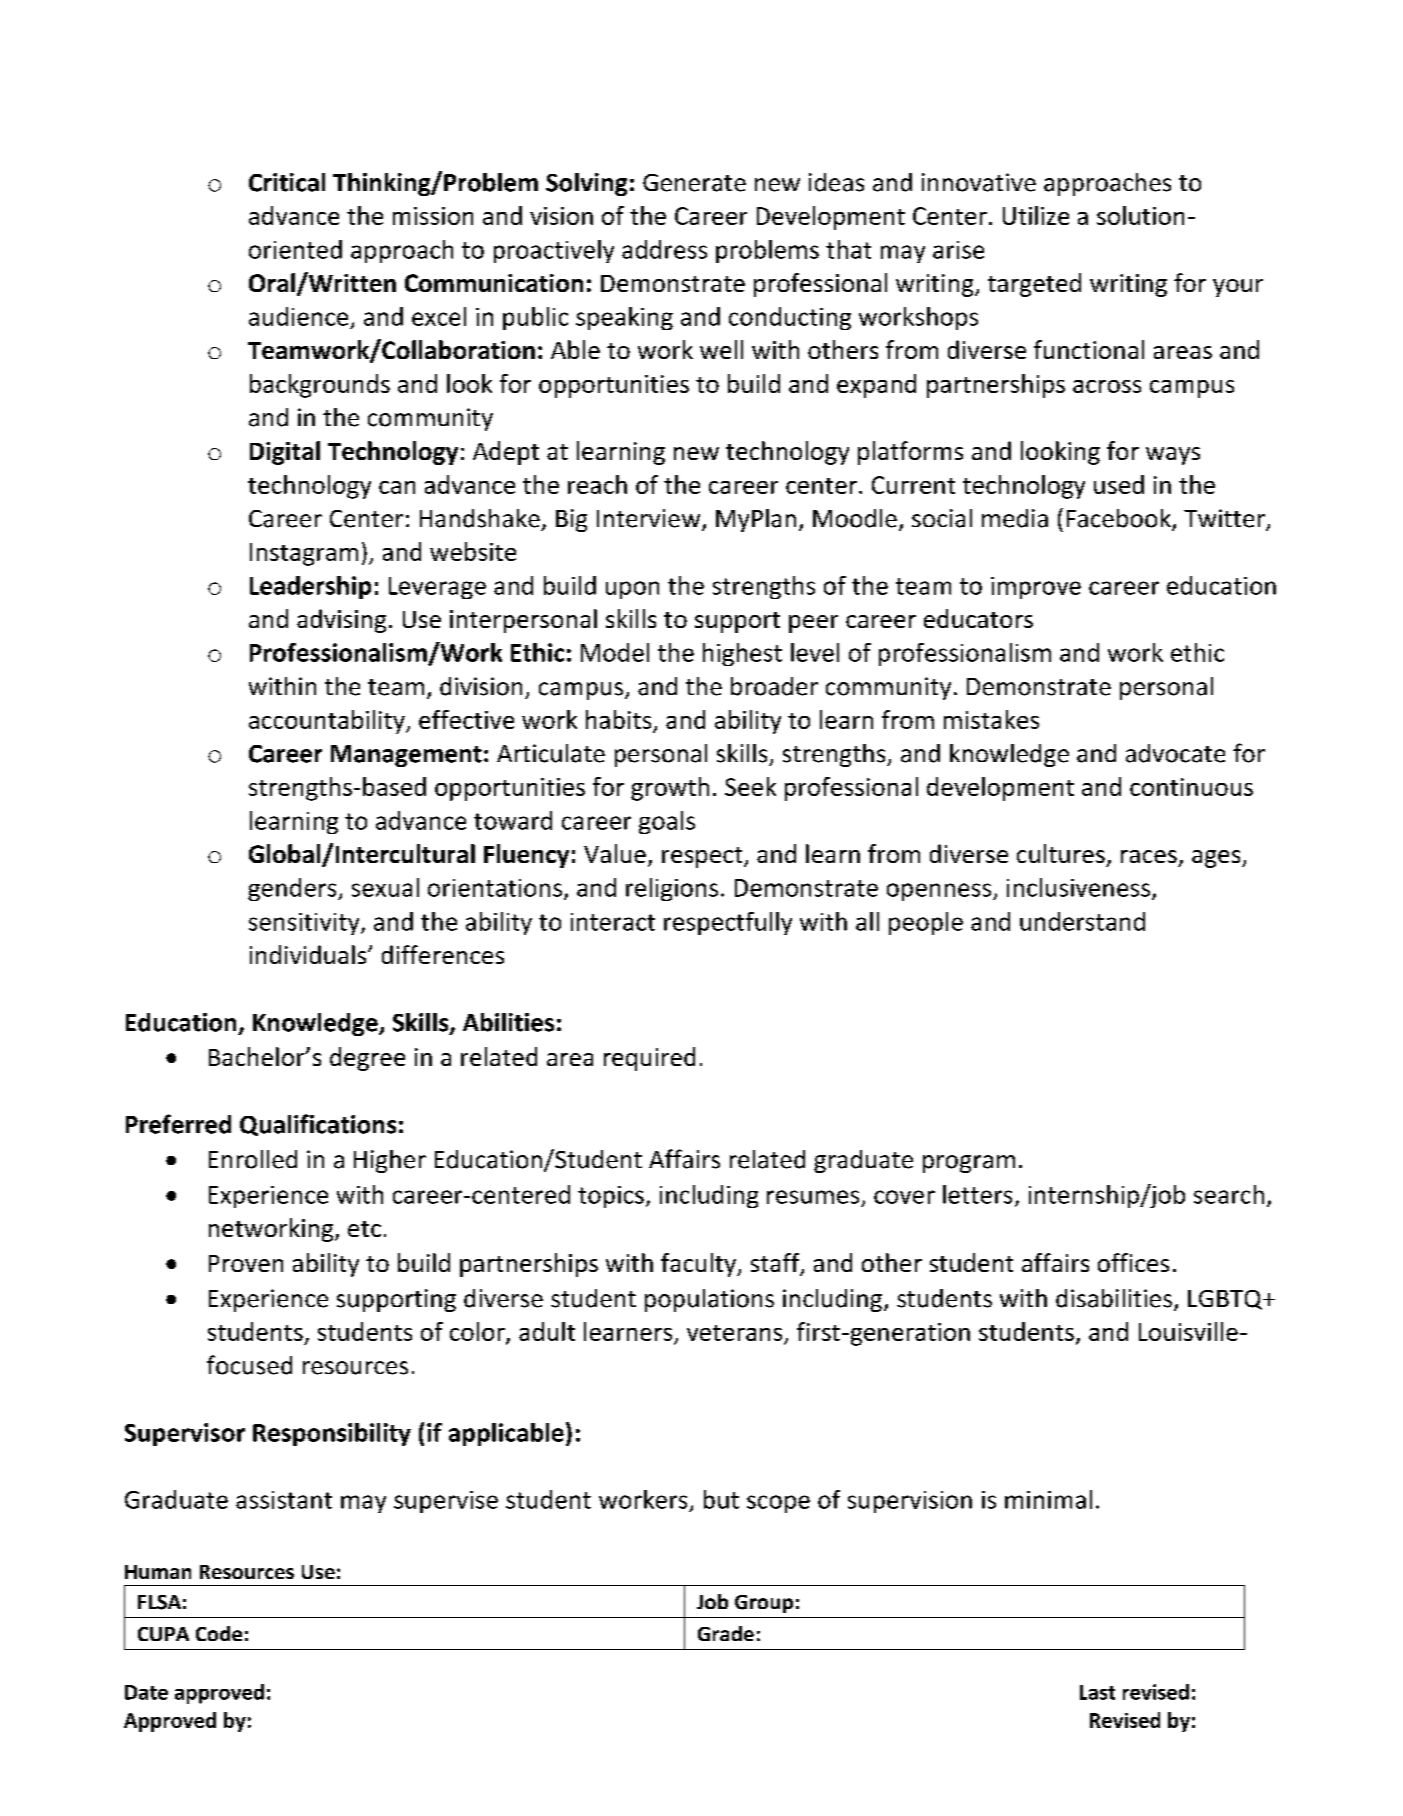 This document has height=1816, width=1403. Describe the element at coordinates (632, 590) in the document. I see `upon` at that location.
